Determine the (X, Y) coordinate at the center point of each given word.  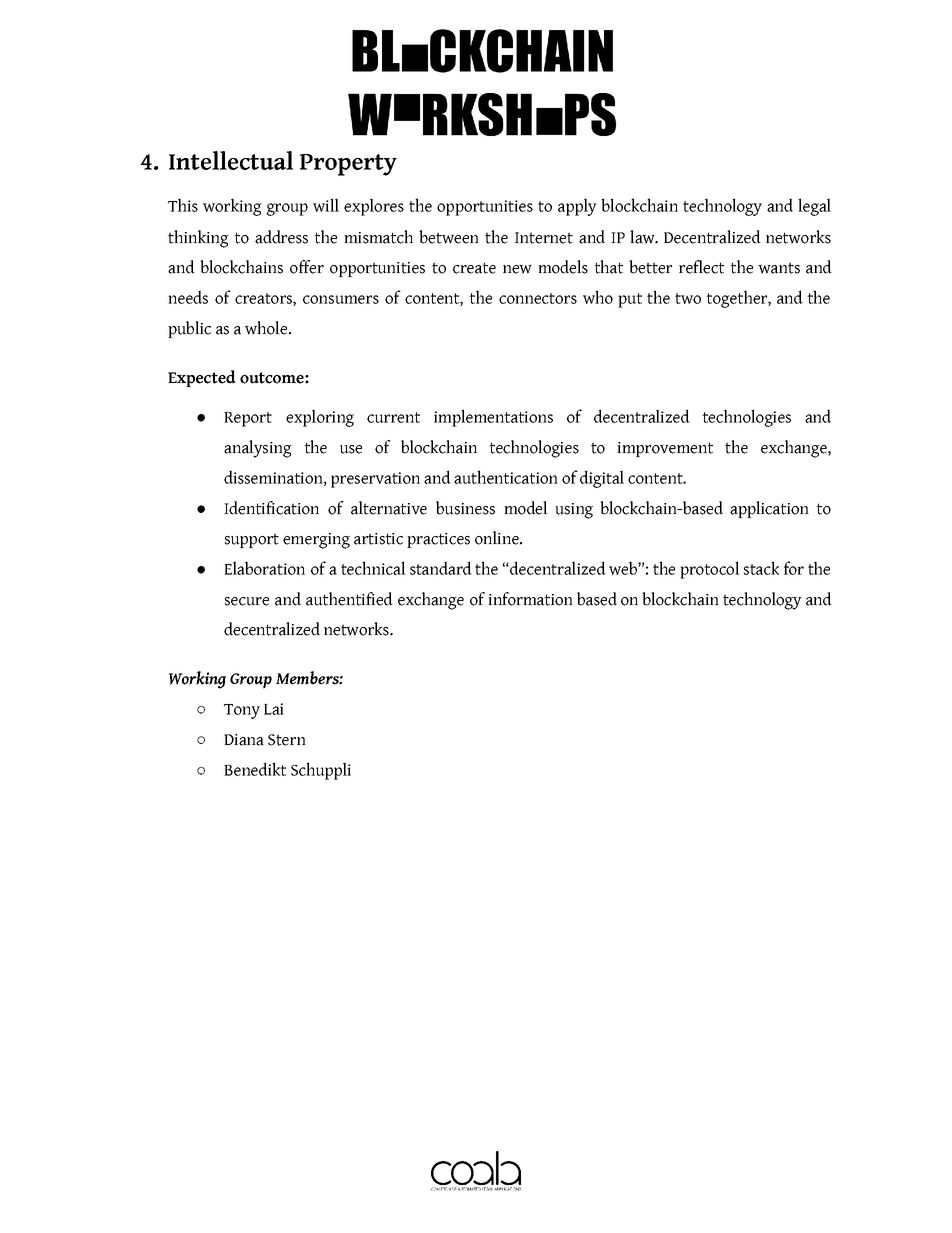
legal (814, 207)
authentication (506, 477)
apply (577, 207)
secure (247, 601)
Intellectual (231, 160)
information (530, 599)
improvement (665, 449)
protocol (710, 570)
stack (762, 568)
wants (779, 268)
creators (264, 299)
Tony (242, 711)
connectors (538, 298)
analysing (258, 449)
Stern (287, 740)
